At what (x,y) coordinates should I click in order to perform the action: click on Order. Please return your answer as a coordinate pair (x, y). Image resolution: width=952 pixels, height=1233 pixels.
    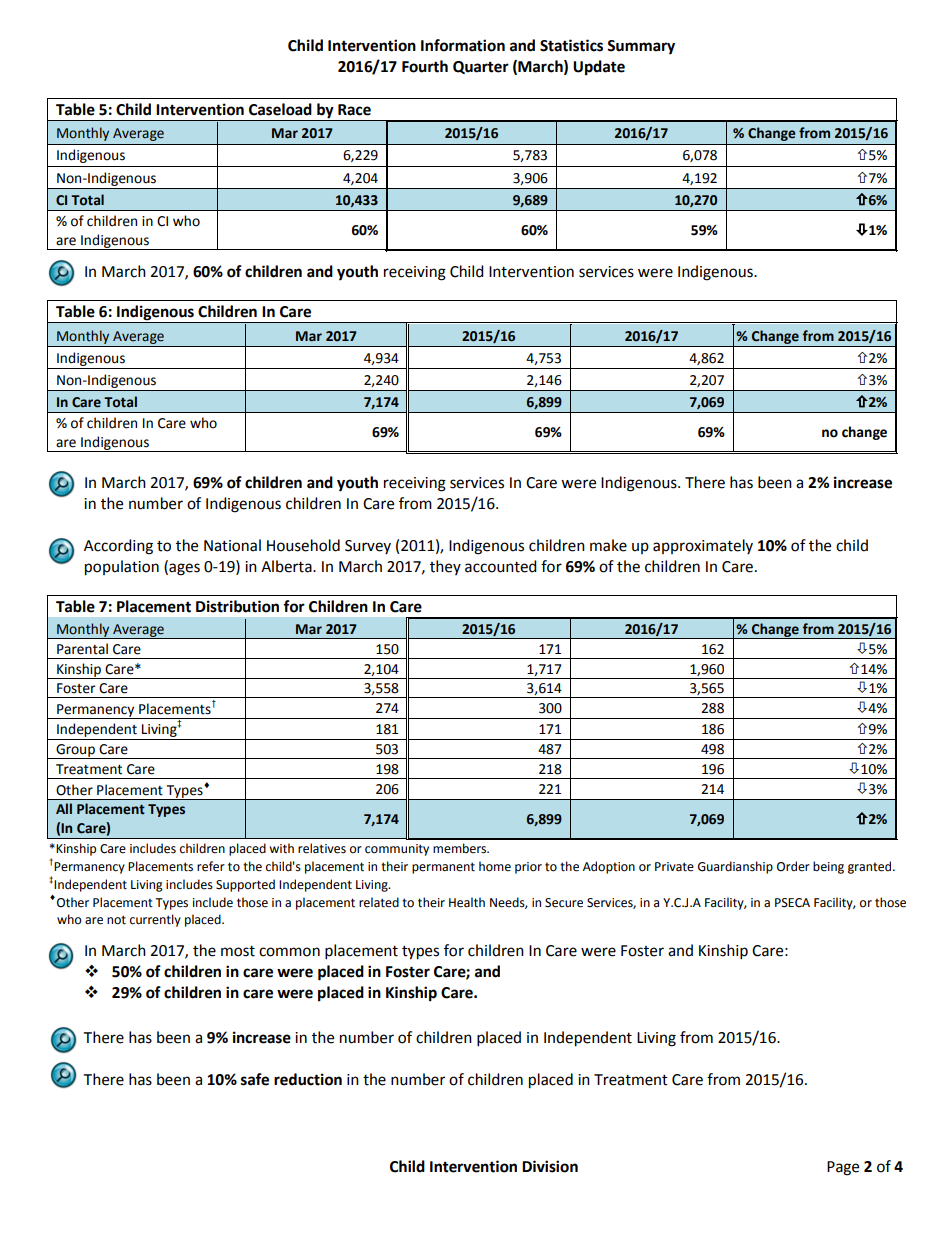
    Looking at the image, I should click on (793, 866).
